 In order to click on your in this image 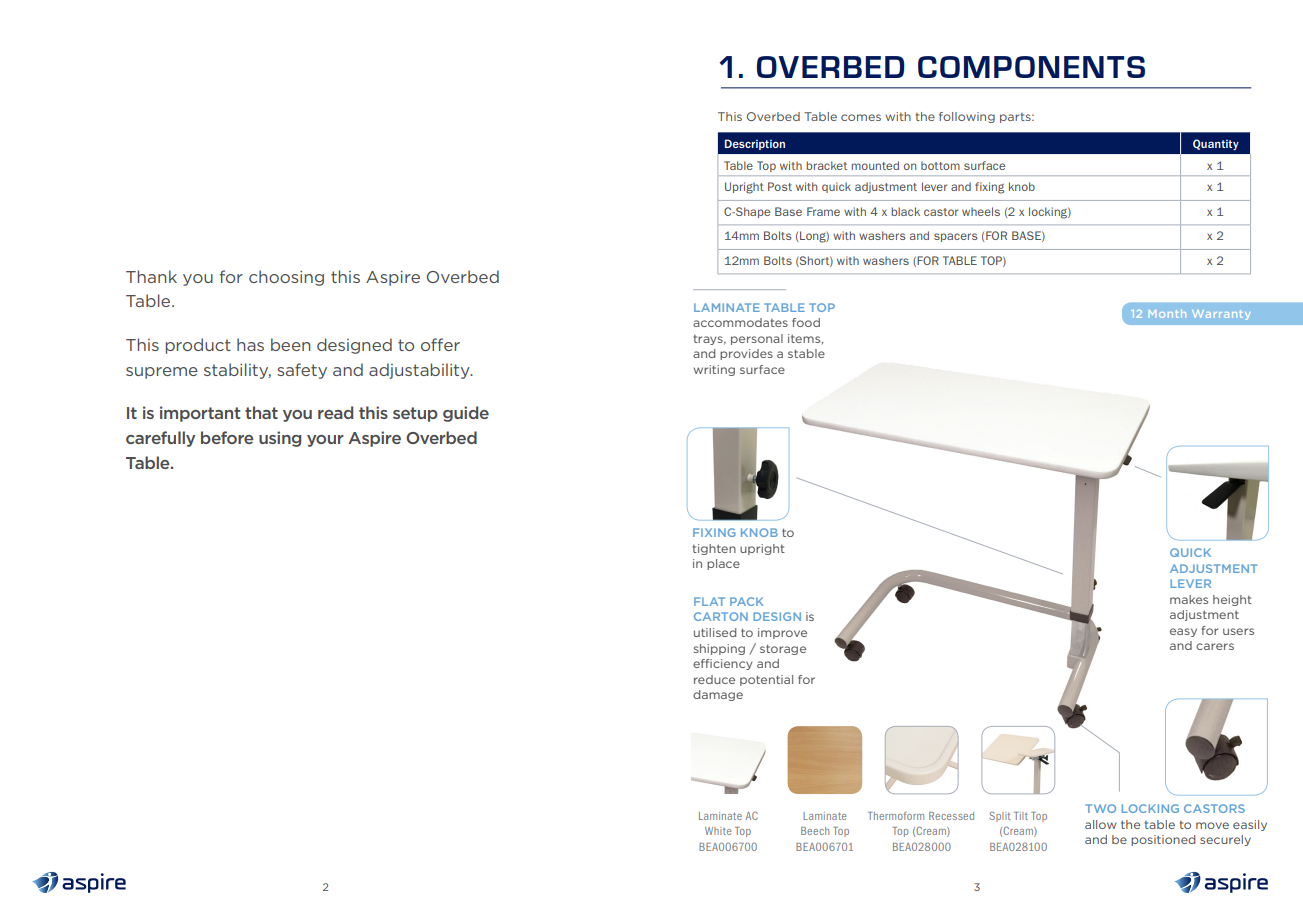, I will do `click(325, 441)`.
